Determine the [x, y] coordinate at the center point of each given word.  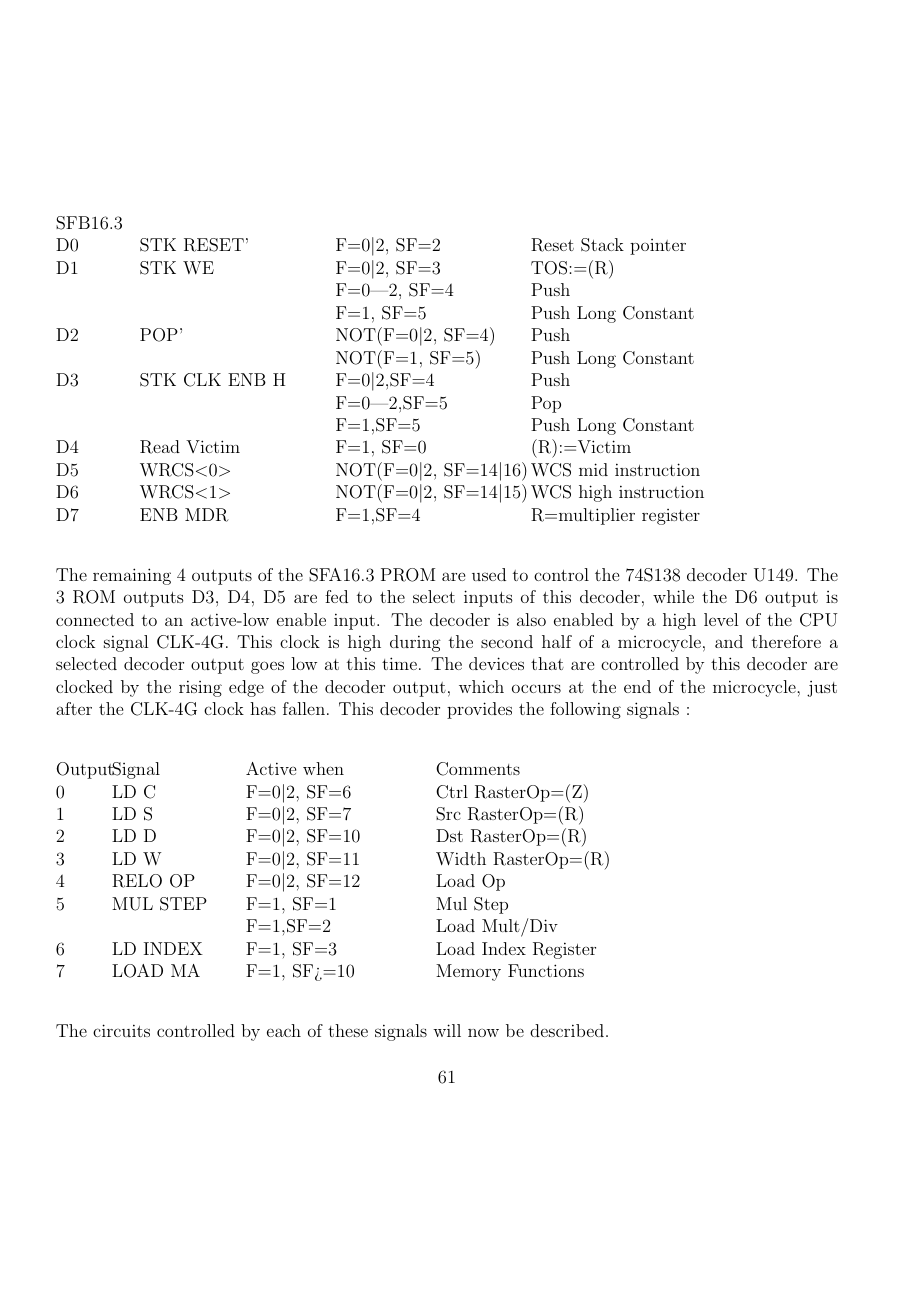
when [323, 768]
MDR [207, 515]
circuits [121, 1030]
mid [593, 469]
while [673, 596]
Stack [602, 245]
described [567, 1030]
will [447, 1030]
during [415, 643]
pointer [658, 247]
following [585, 710]
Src [448, 814]
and [729, 641]
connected [95, 619]
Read [160, 447]
